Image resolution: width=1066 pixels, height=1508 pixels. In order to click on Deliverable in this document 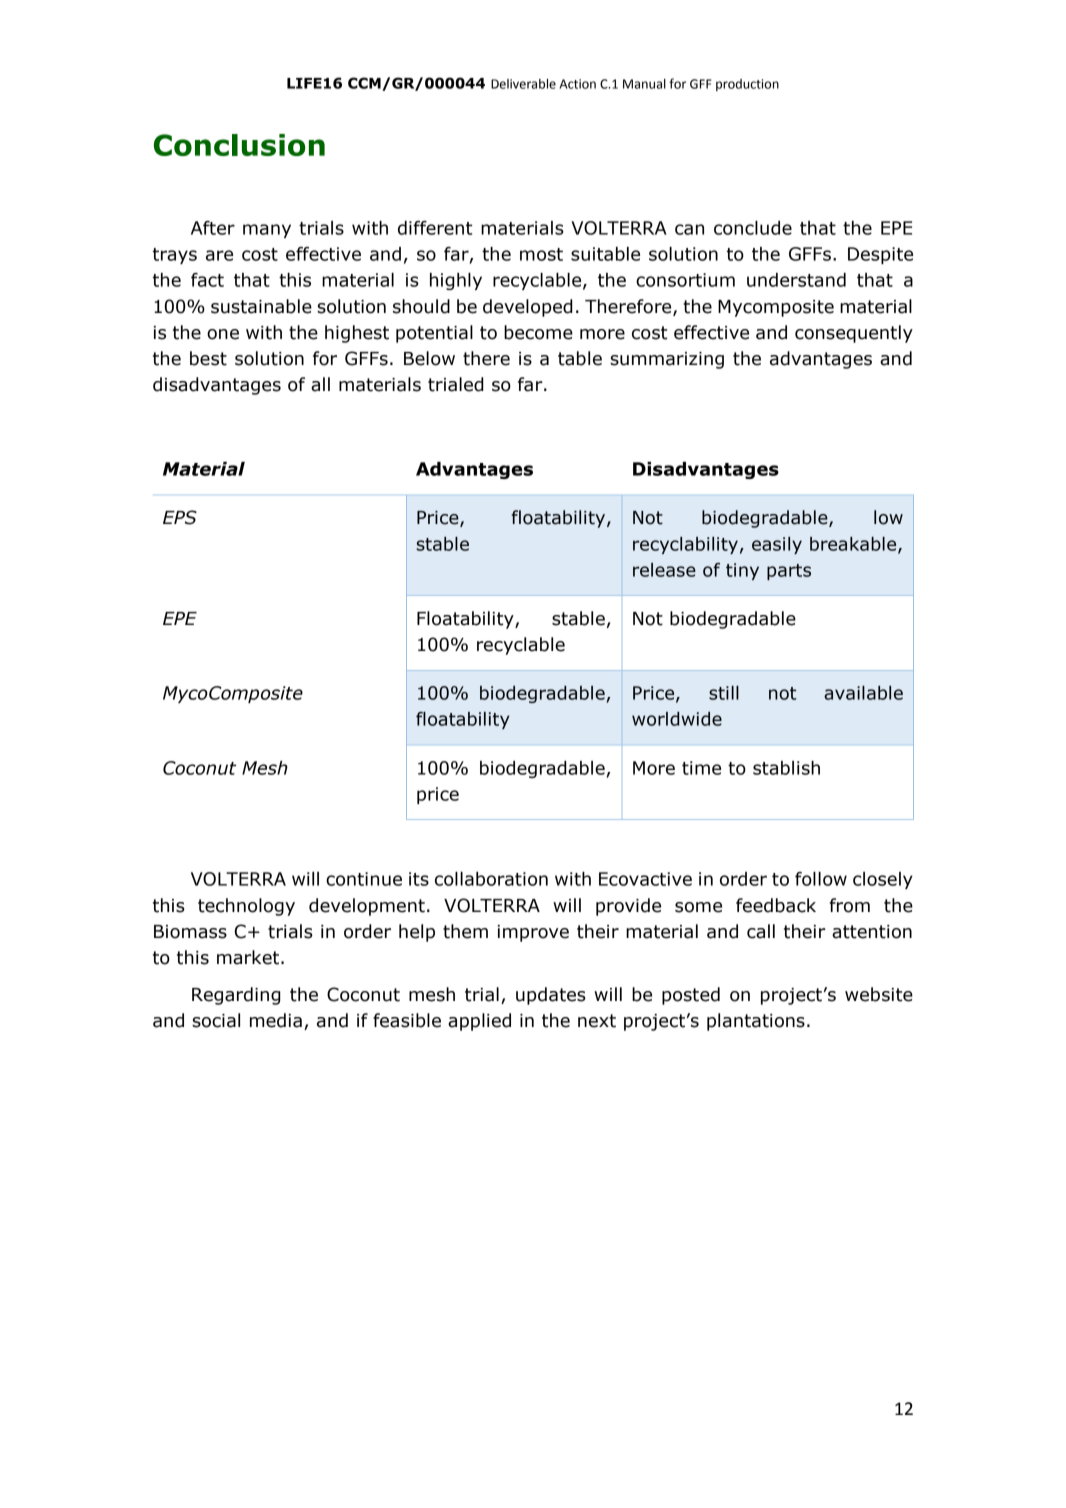, I will do `click(523, 84)`.
